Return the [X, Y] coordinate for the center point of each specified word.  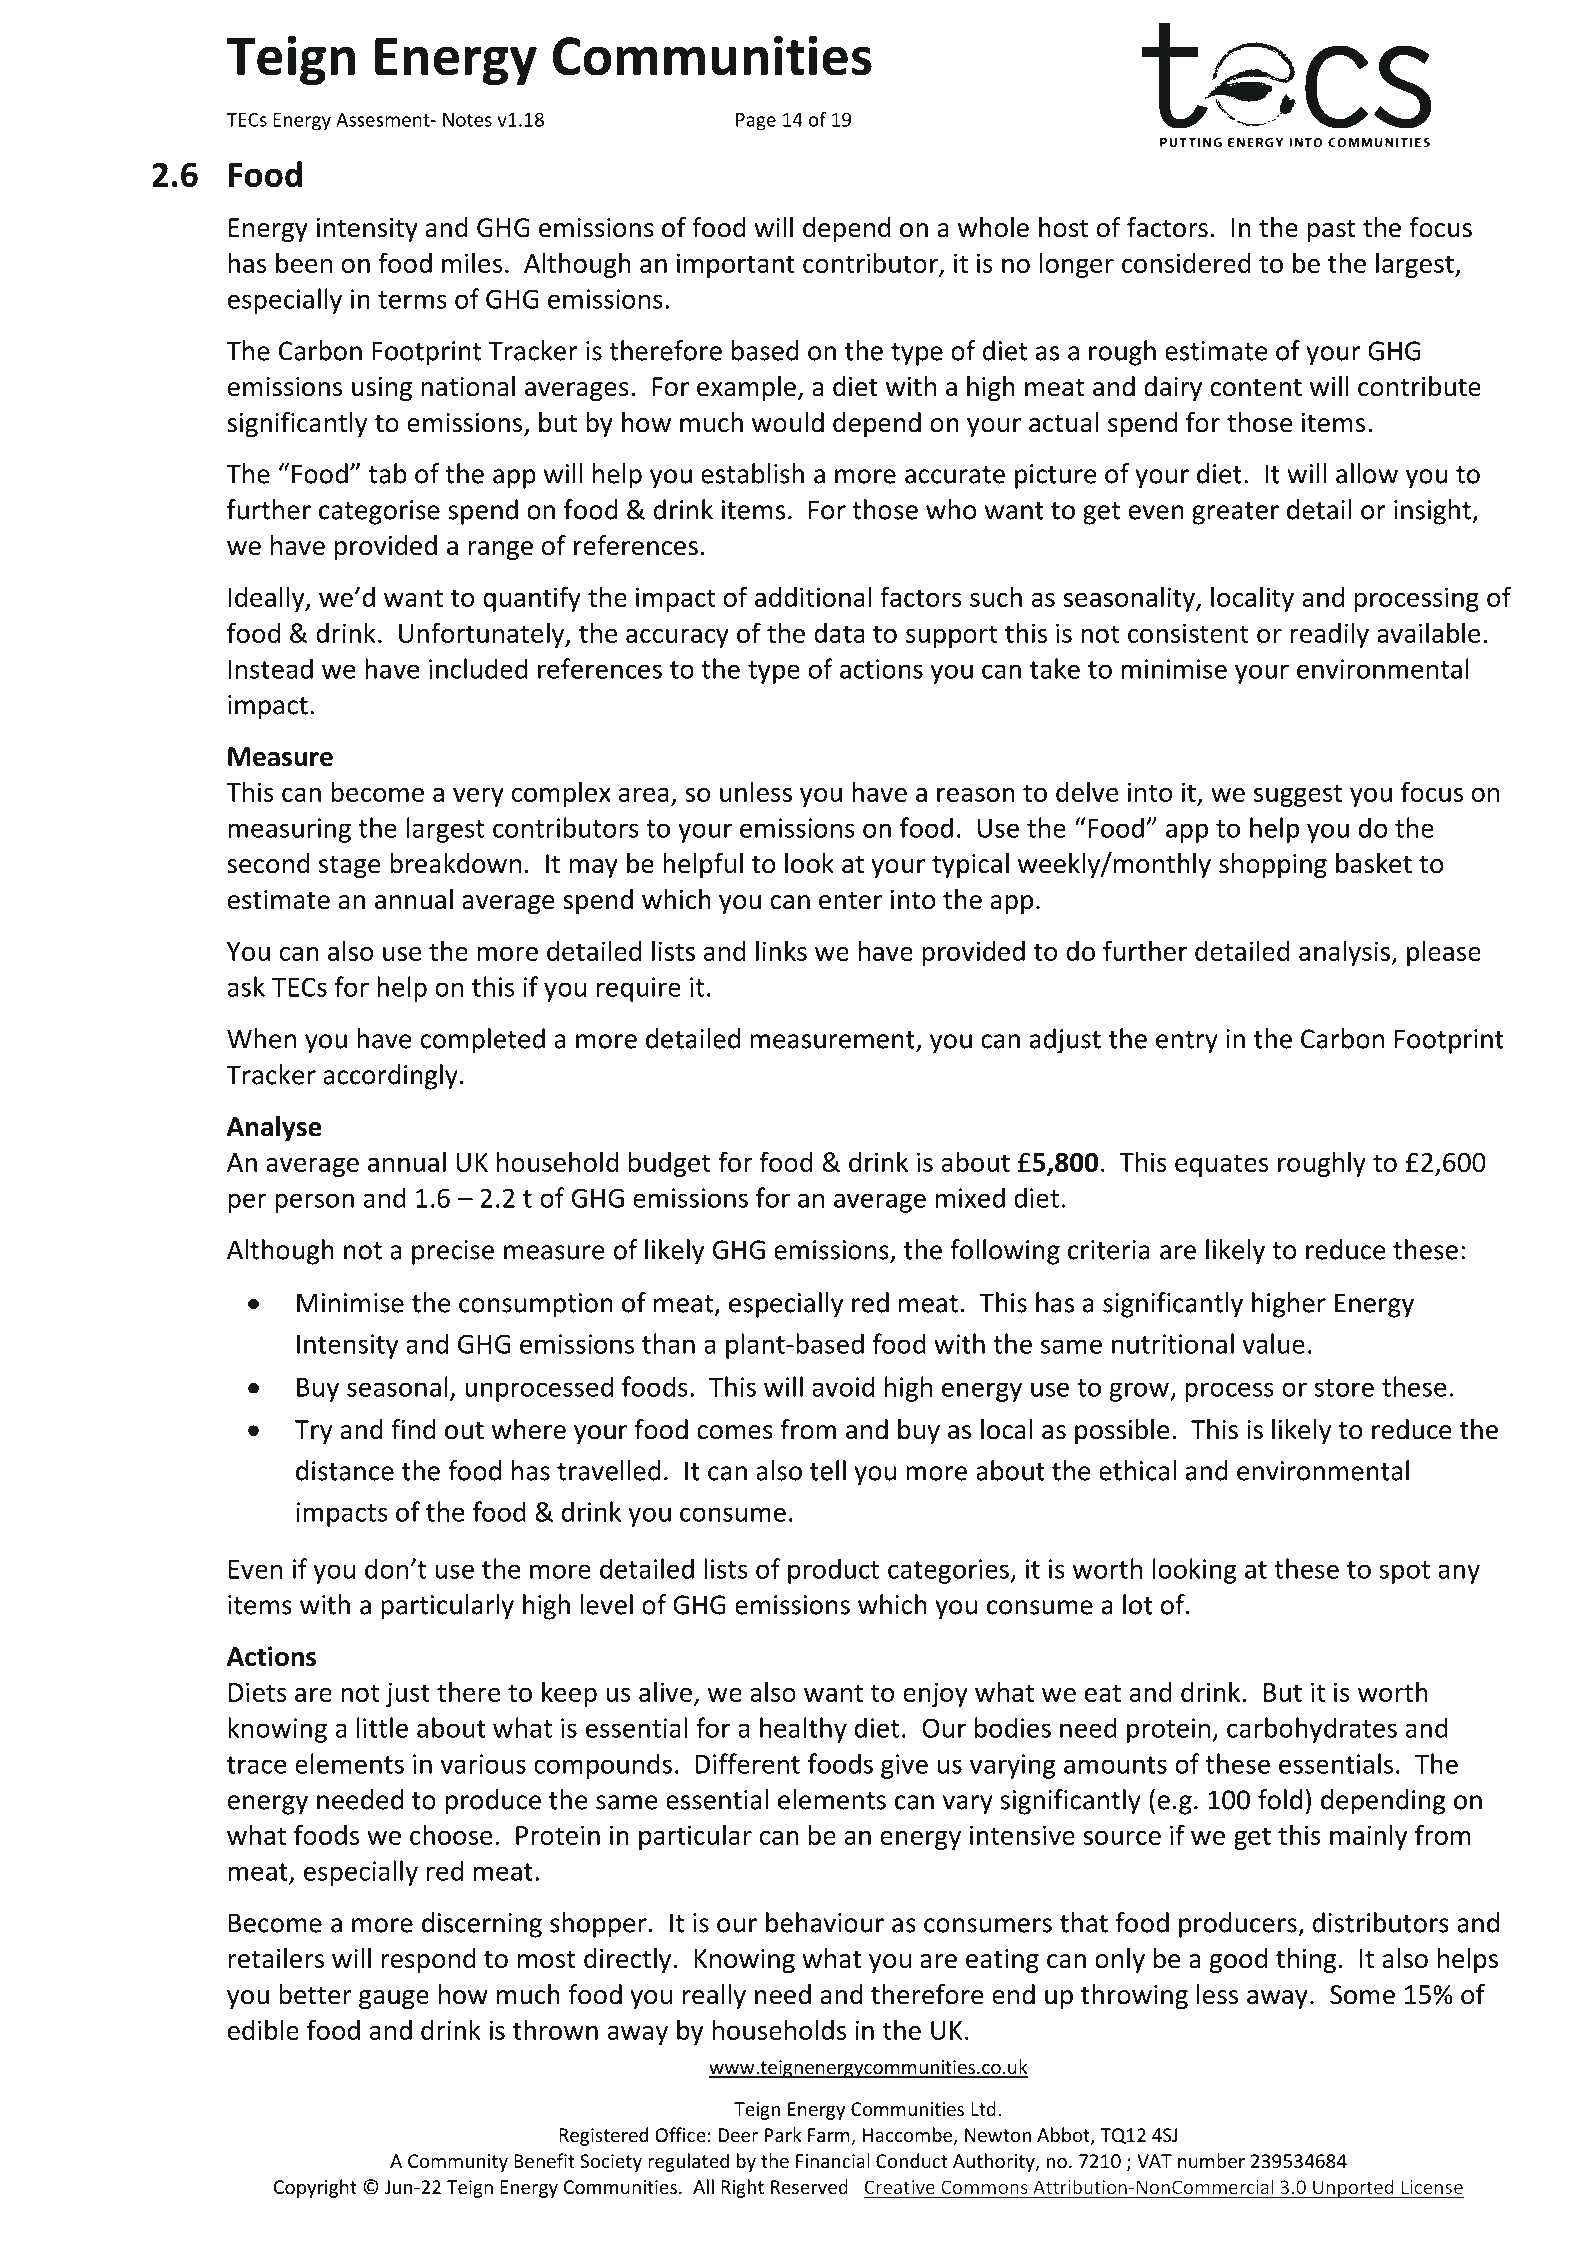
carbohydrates [1312, 1730]
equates [1221, 1165]
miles [472, 262]
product [833, 1571]
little [382, 1727]
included [478, 668]
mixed [970, 1197]
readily [1329, 635]
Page [756, 122]
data [839, 633]
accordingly [390, 1077]
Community [458, 2163]
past [1331, 231]
